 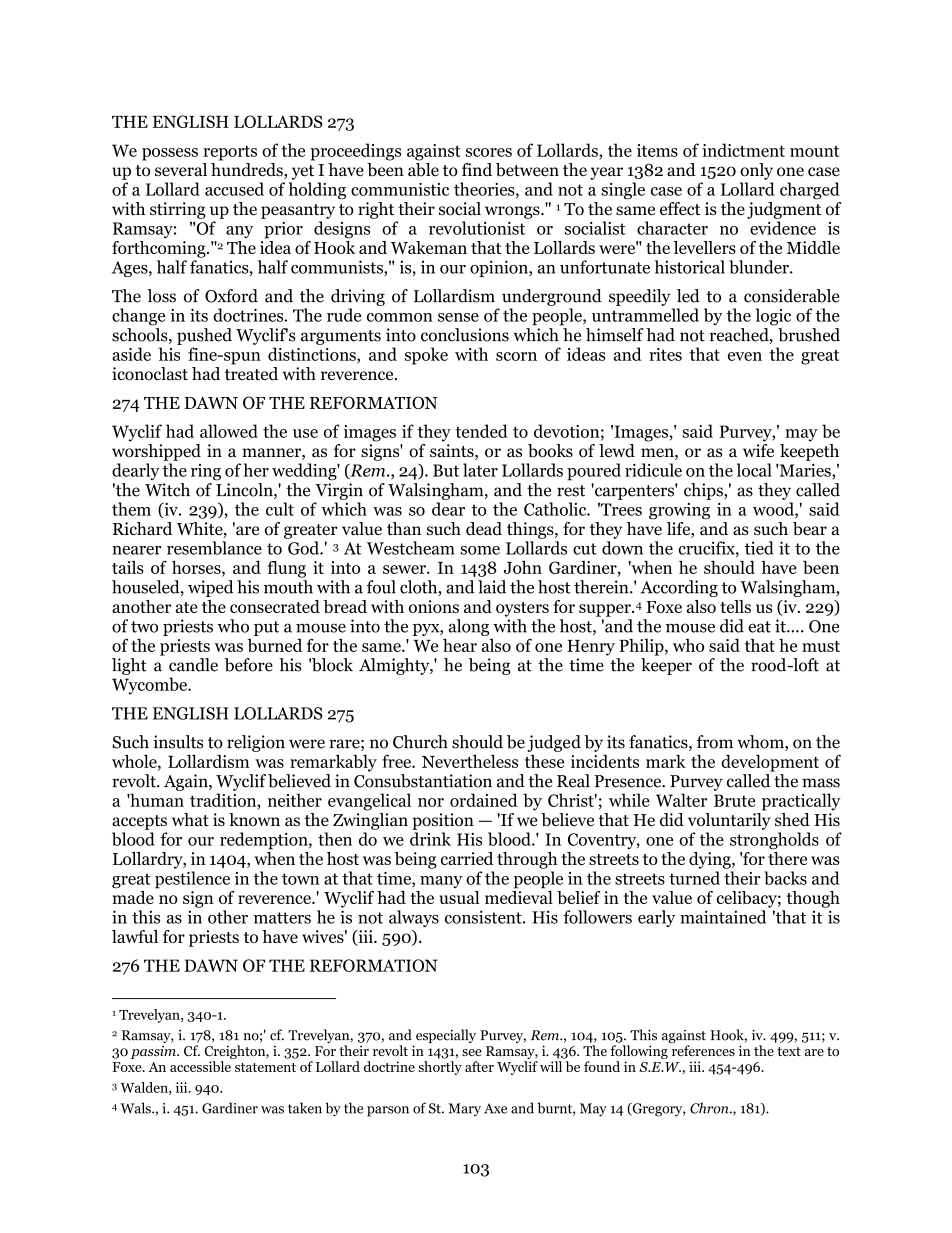 I want to click on tells, so click(x=735, y=606).
